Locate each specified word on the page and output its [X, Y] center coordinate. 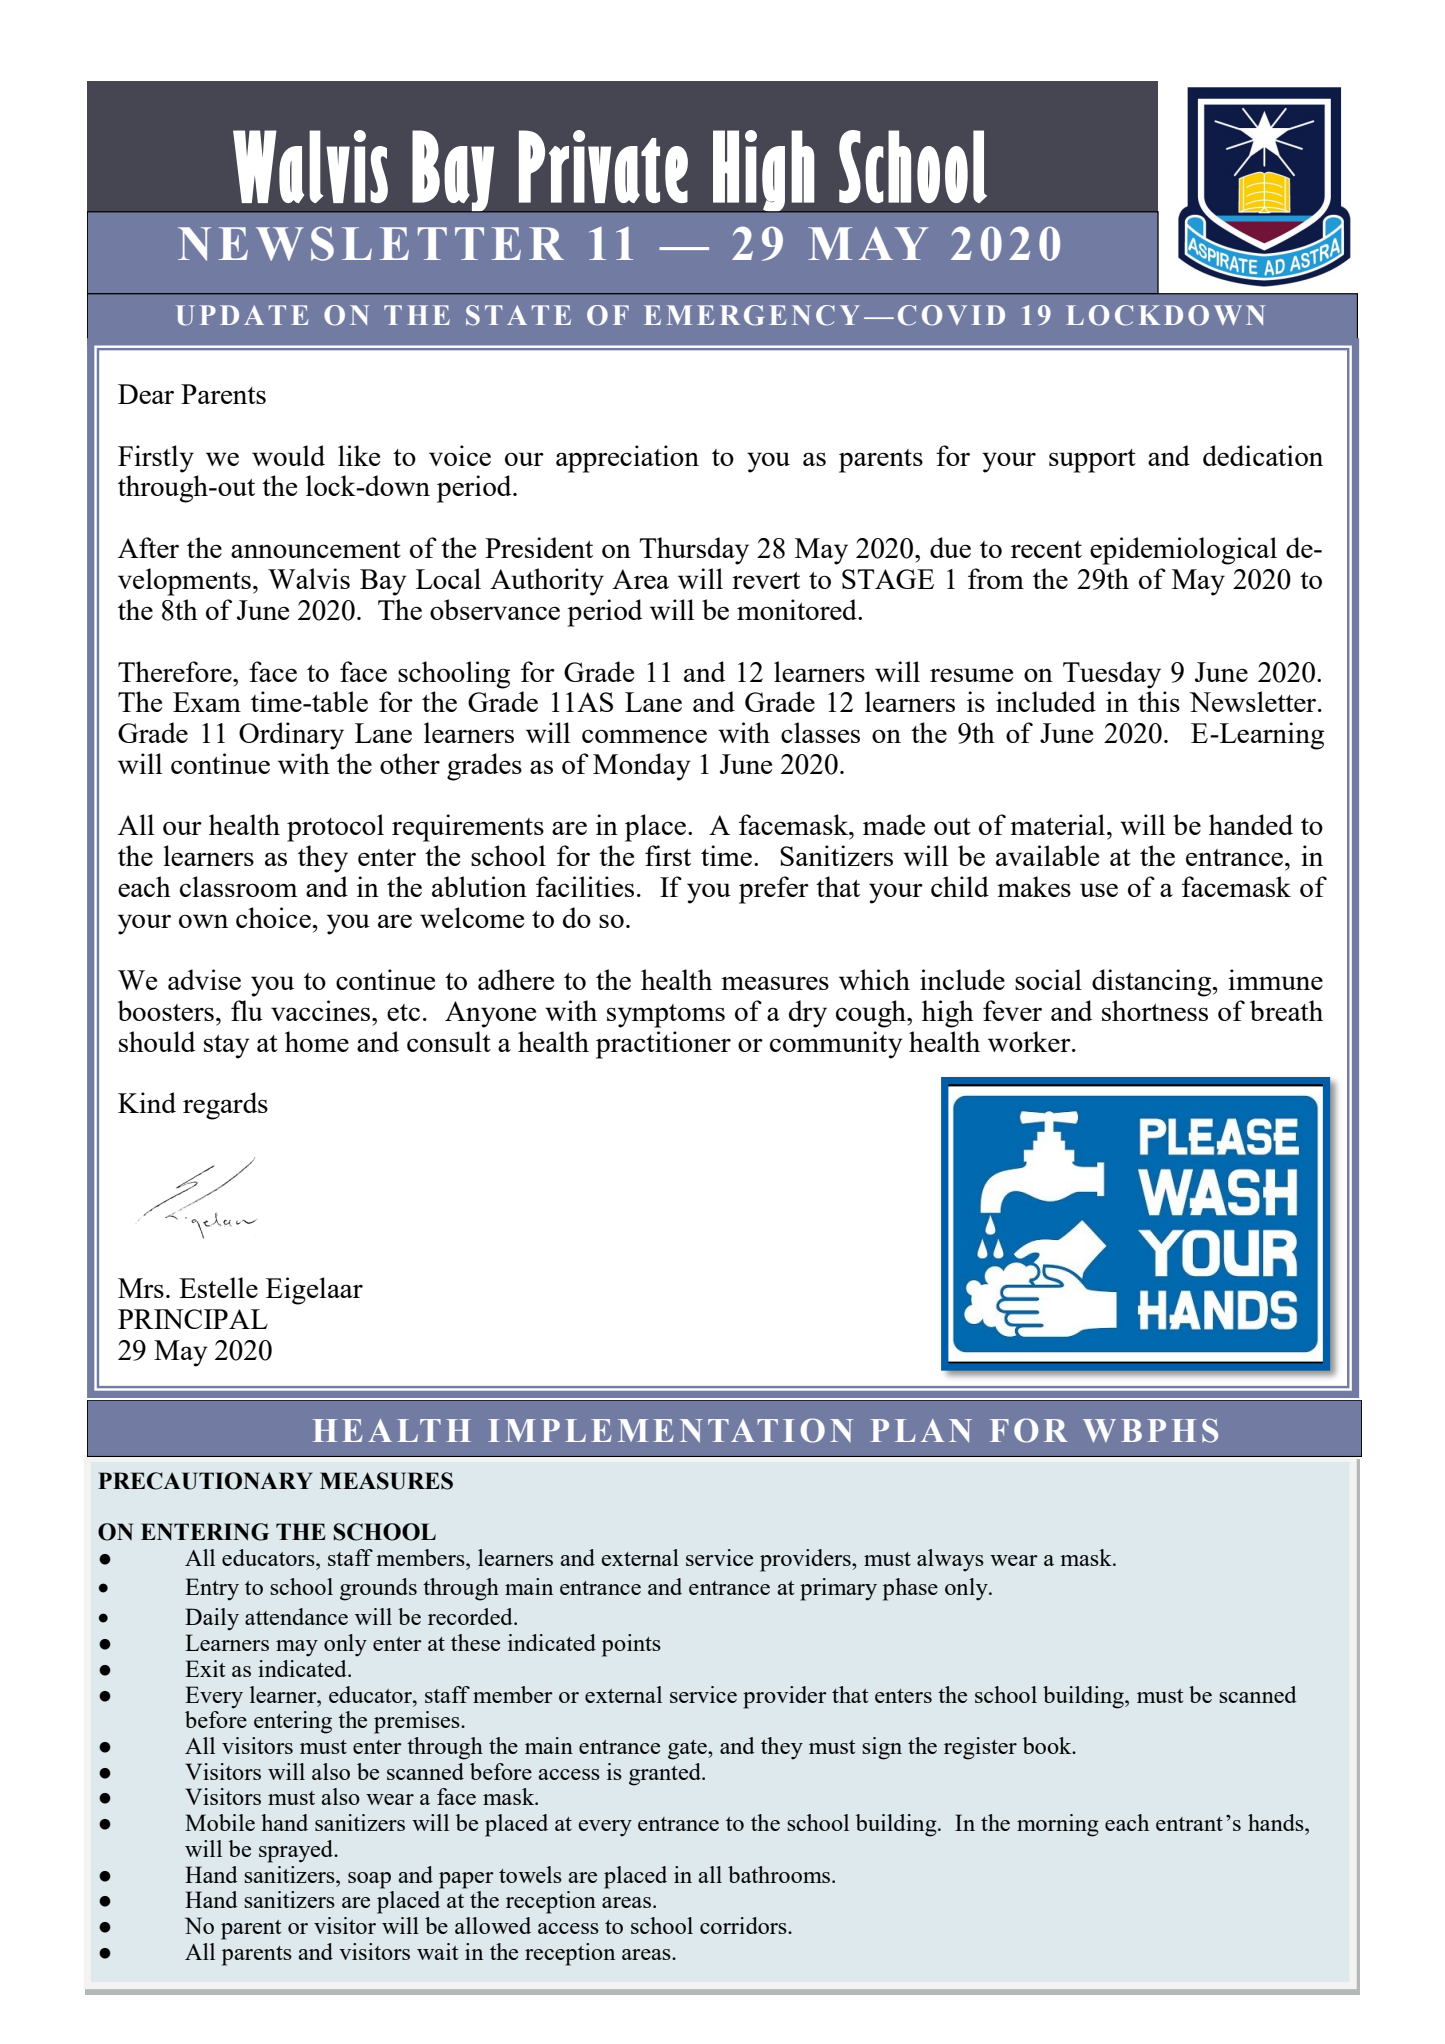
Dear [146, 394]
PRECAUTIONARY [205, 1481]
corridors [744, 1925]
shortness [1155, 1010]
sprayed [297, 1851]
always [950, 1560]
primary [838, 1589]
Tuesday [1112, 675]
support [1092, 461]
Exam [207, 702]
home [317, 1041]
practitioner [663, 1045]
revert [766, 580]
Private [603, 166]
